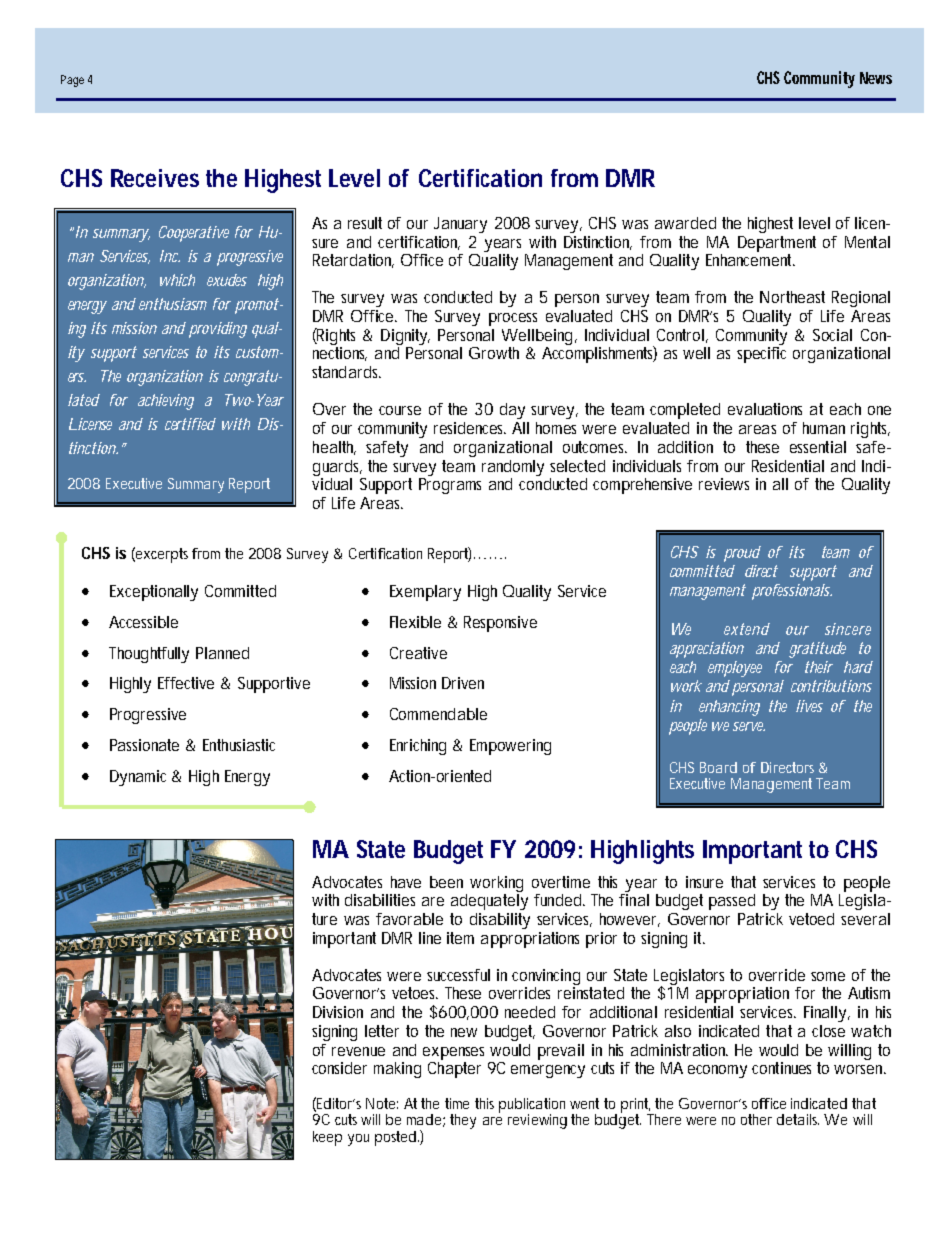 The image size is (952, 1233). What do you see at coordinates (500, 624) in the screenshot?
I see `Responsive` at bounding box center [500, 624].
